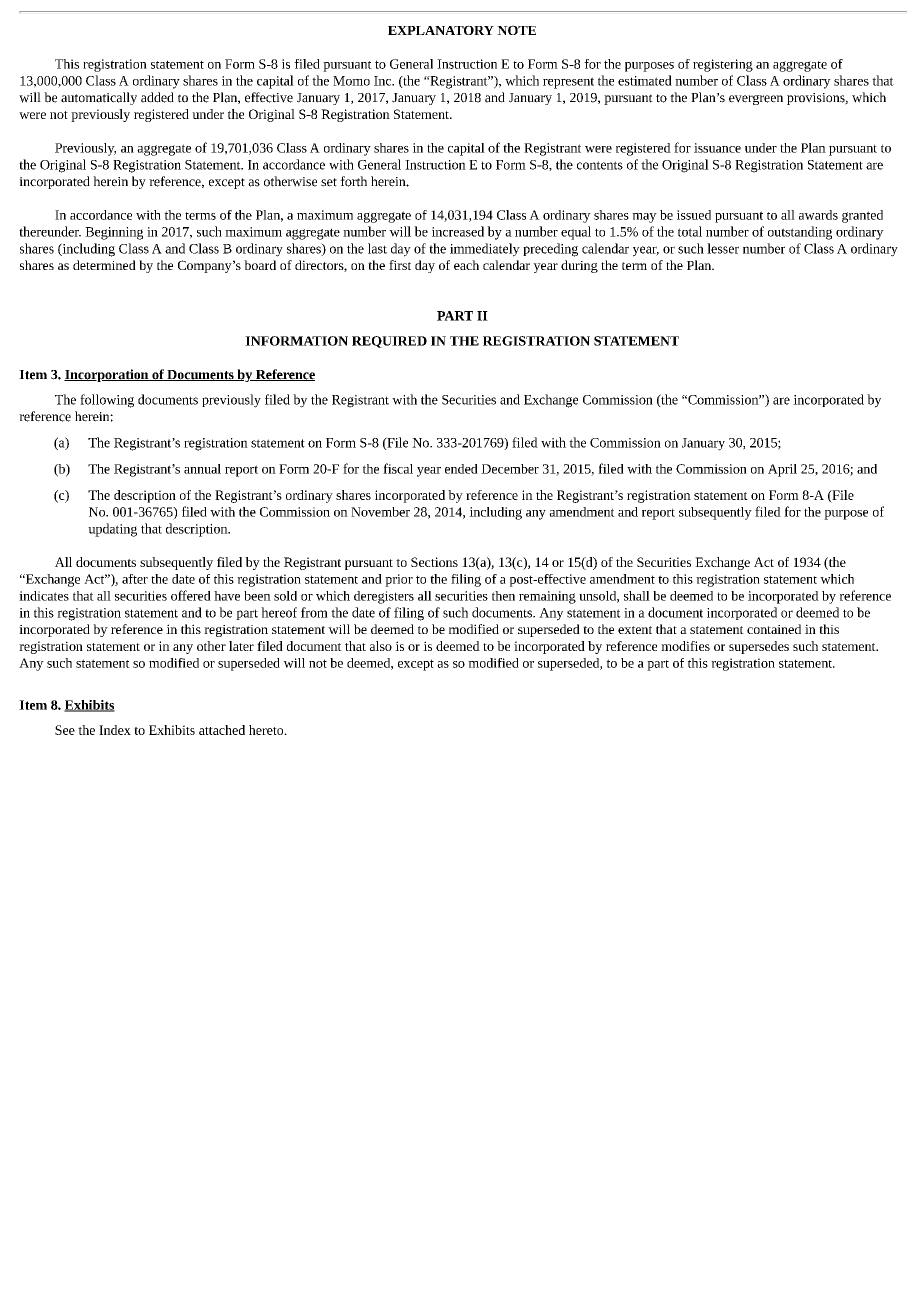 Image resolution: width=924 pixels, height=1308 pixels. I want to click on also, so click(381, 646).
